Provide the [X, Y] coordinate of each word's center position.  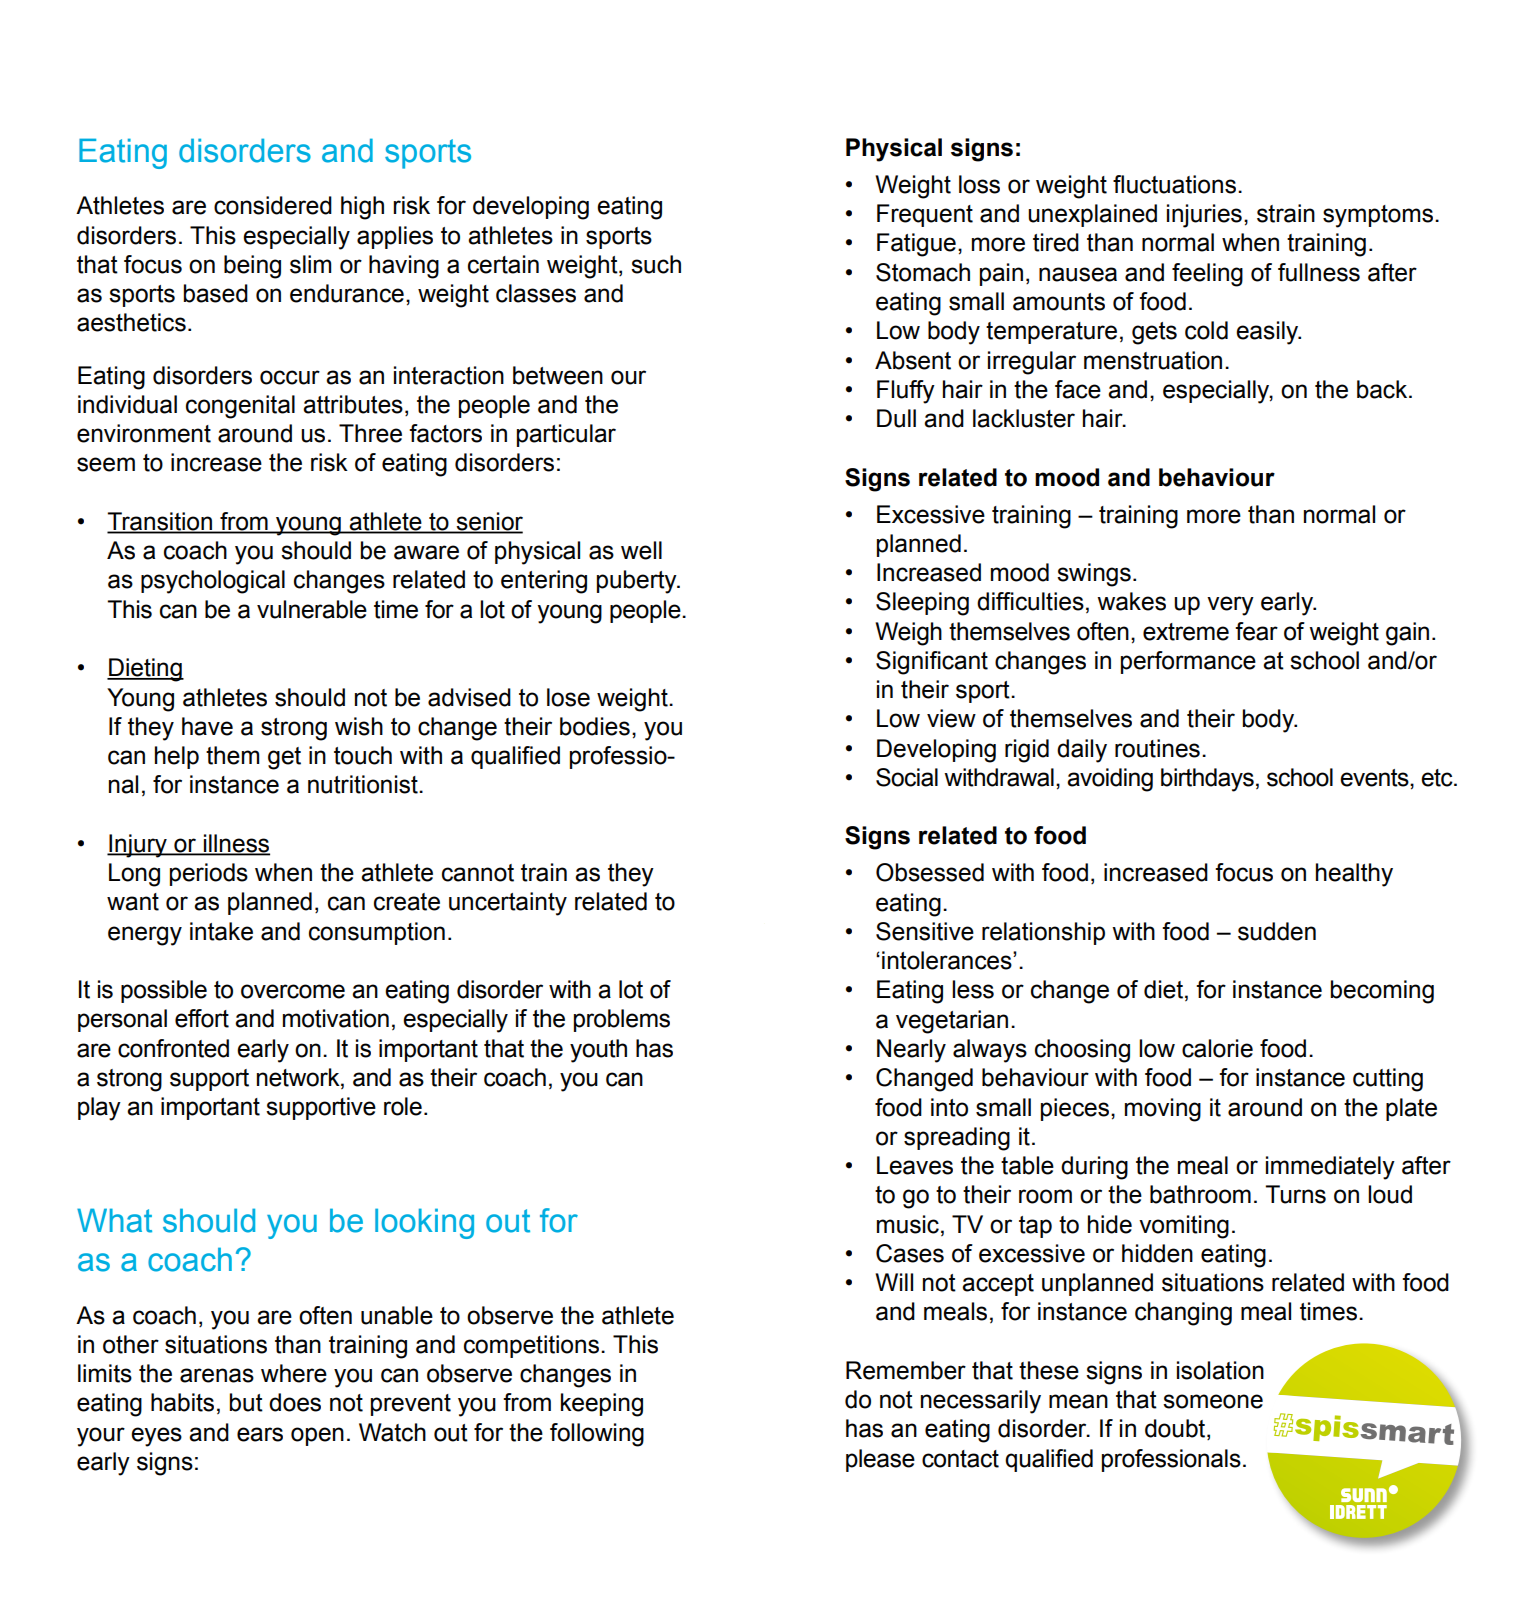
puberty [638, 582]
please [880, 1460]
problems [622, 1020]
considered [273, 205]
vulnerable [312, 609]
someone [1213, 1401]
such [656, 264]
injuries [1204, 216]
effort [202, 1018]
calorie [1217, 1048]
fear [1256, 631]
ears [260, 1434]
